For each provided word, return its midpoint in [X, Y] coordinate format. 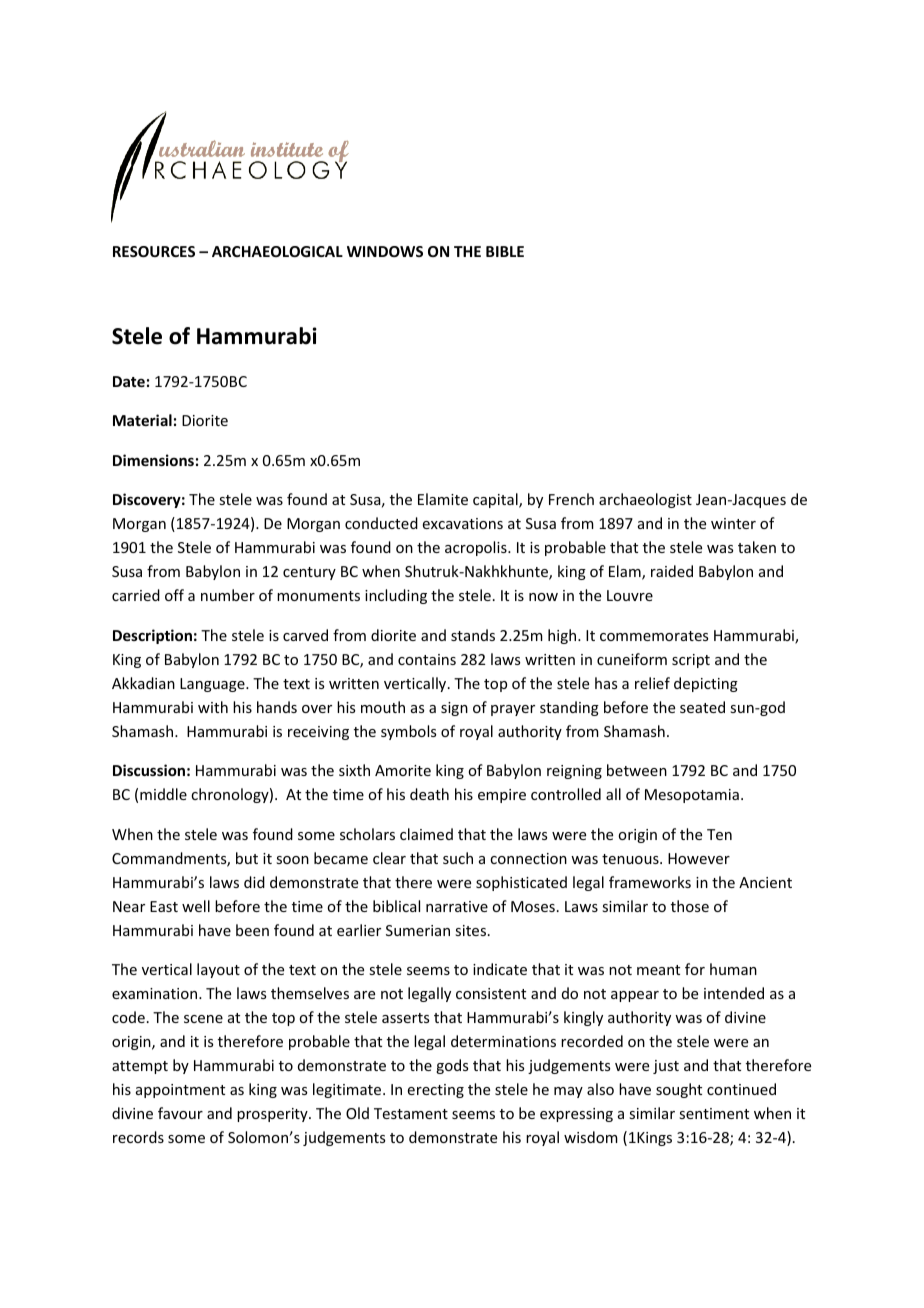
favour [180, 1113]
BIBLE [505, 251]
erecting [436, 1091]
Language [213, 685]
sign [454, 709]
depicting [706, 684]
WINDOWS [385, 251]
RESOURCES [154, 251]
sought [679, 1090]
